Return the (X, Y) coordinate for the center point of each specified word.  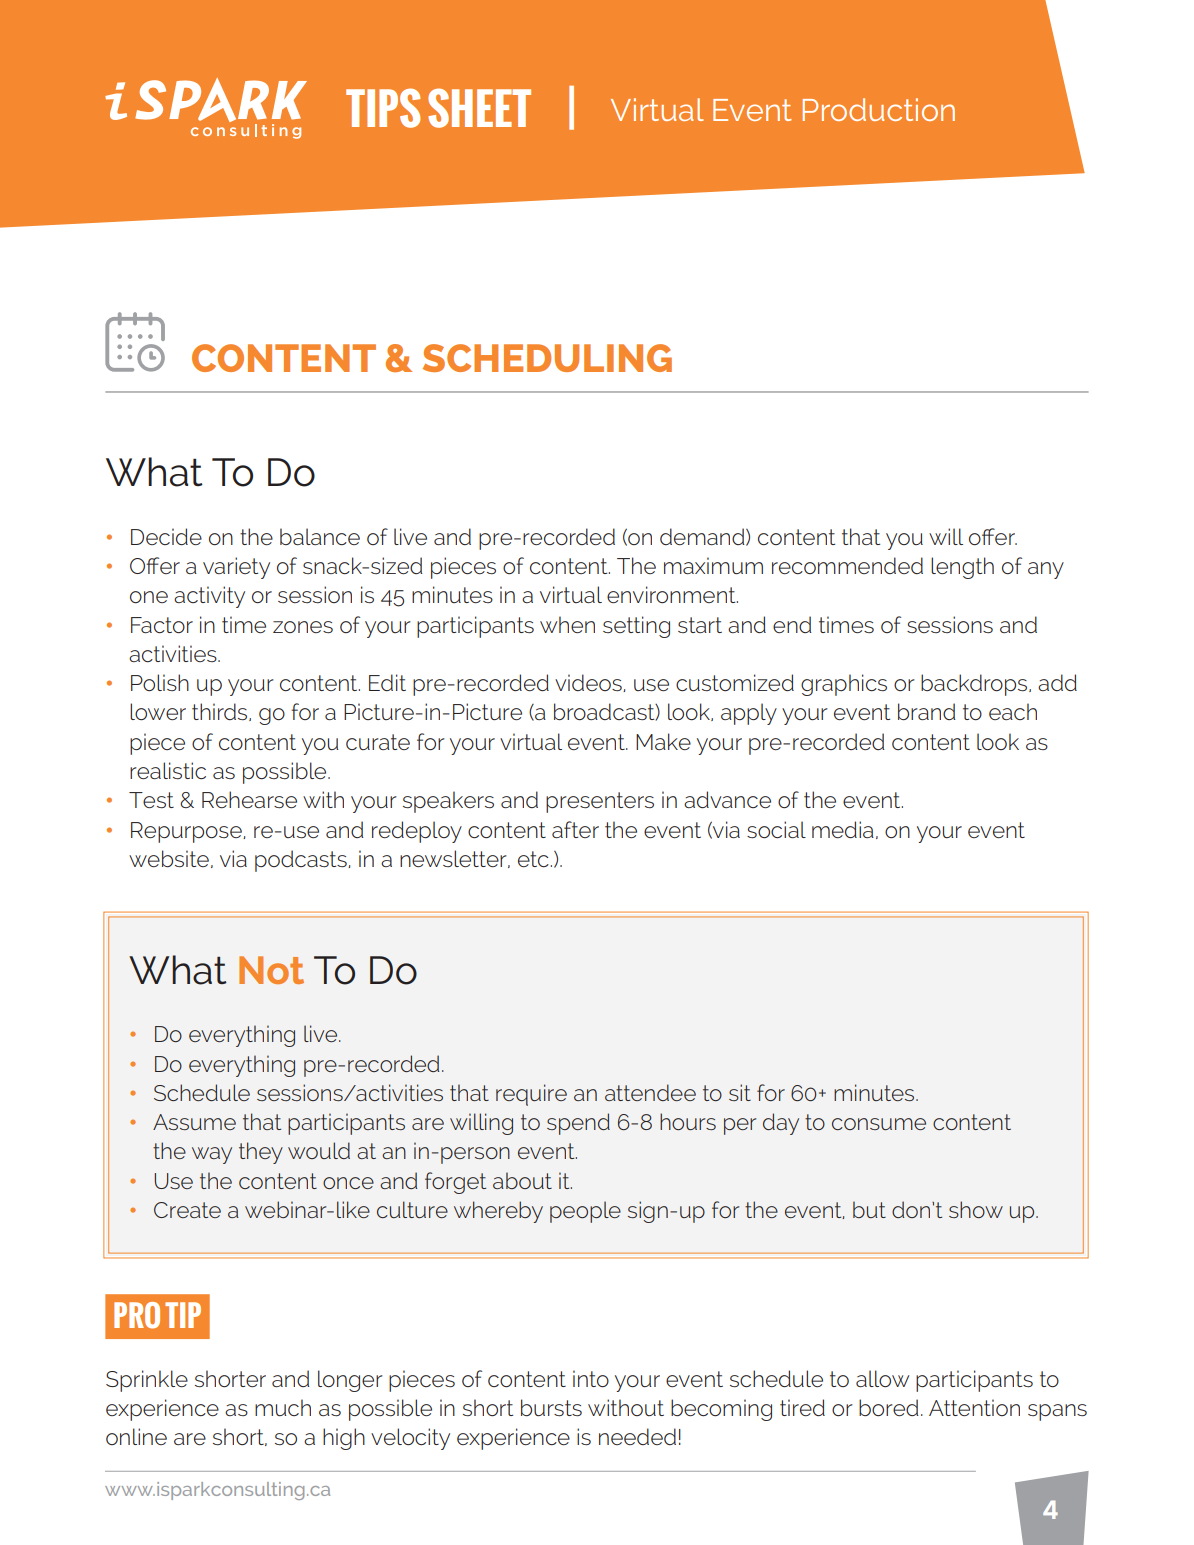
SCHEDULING (547, 358)
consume (879, 1124)
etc (534, 859)
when (567, 624)
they (261, 1153)
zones (303, 627)
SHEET (479, 108)
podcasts (302, 861)
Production (879, 109)
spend (578, 1124)
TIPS (383, 108)
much (283, 1407)
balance (320, 536)
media (843, 829)
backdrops (975, 685)
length (962, 568)
